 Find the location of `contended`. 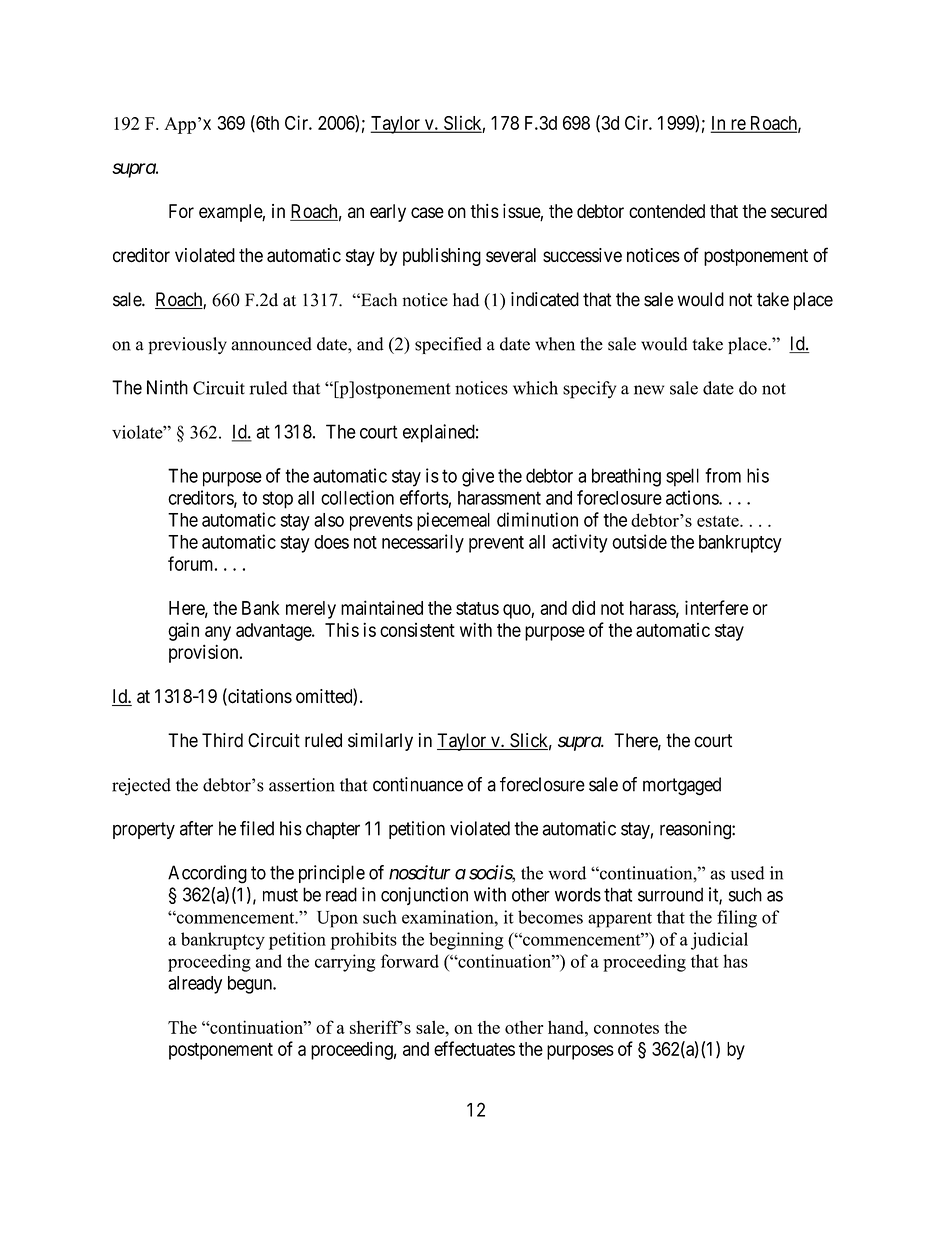

contended is located at coordinates (667, 211).
